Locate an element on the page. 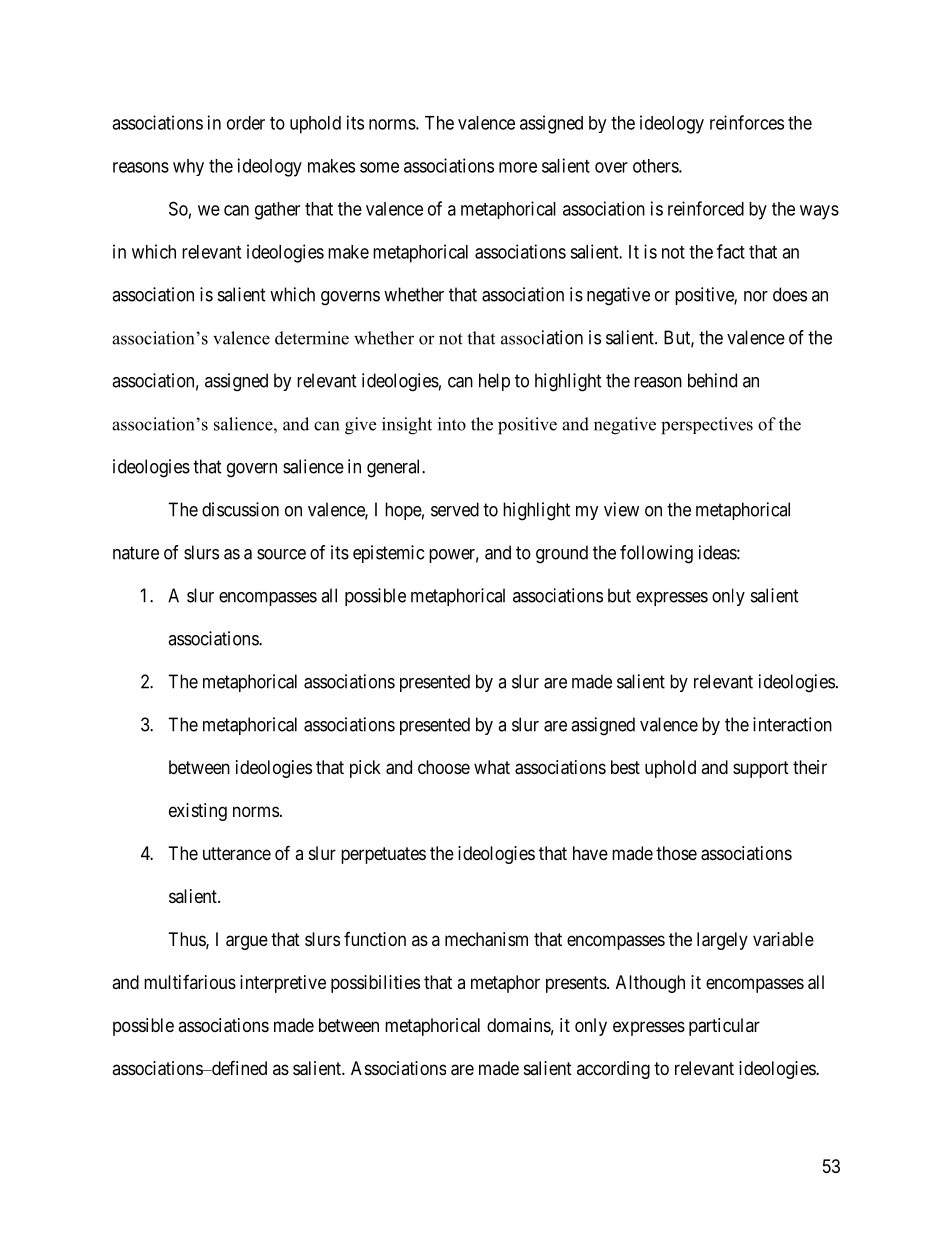 The image size is (952, 1233). determine is located at coordinates (312, 338).
